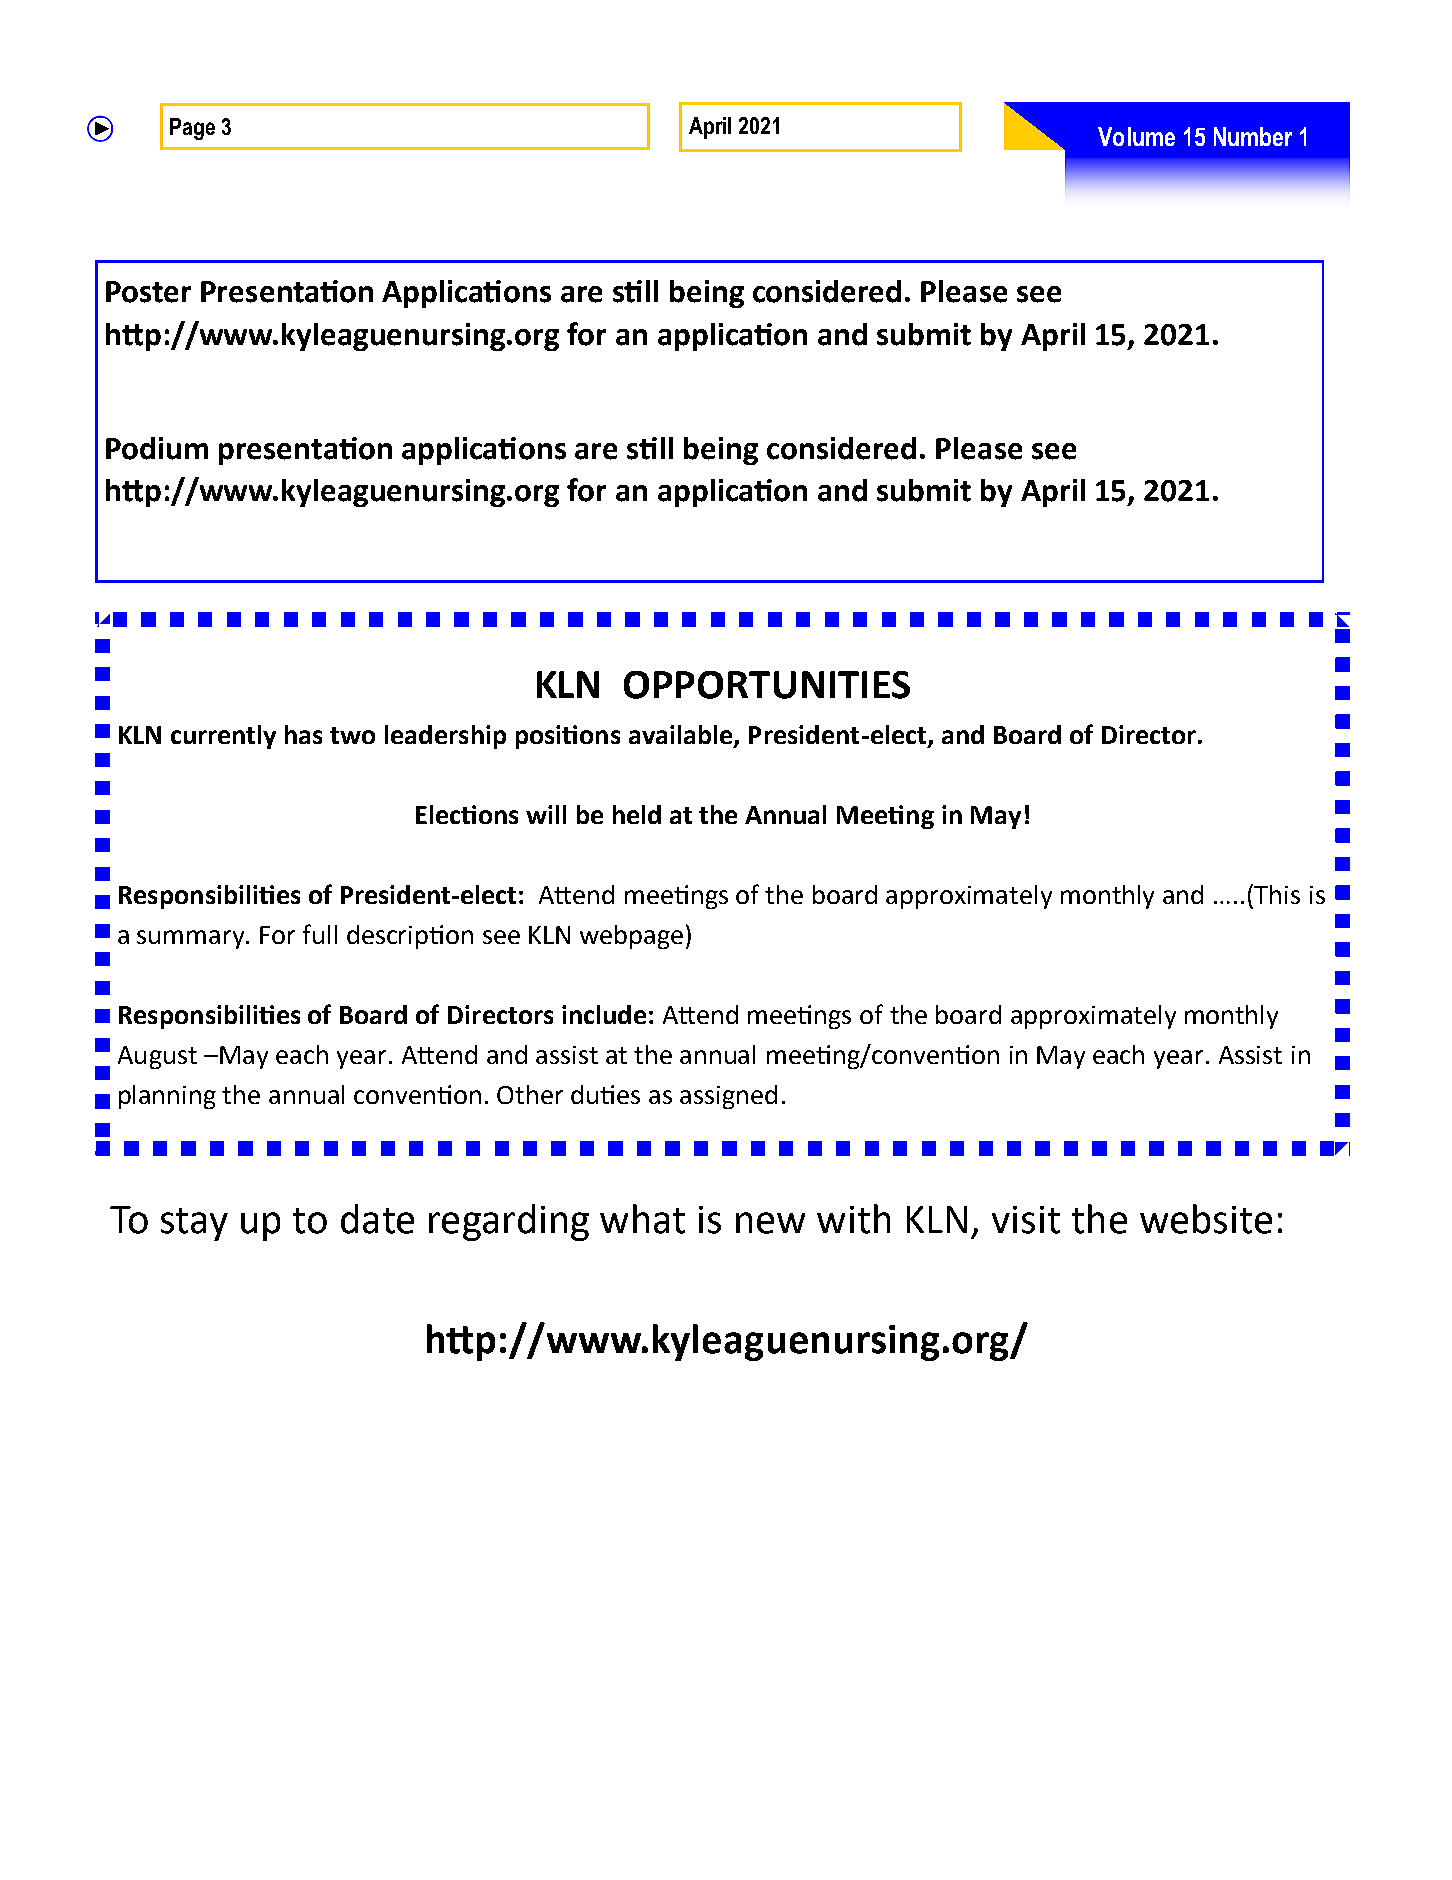  I want to click on Poster, so click(148, 292).
